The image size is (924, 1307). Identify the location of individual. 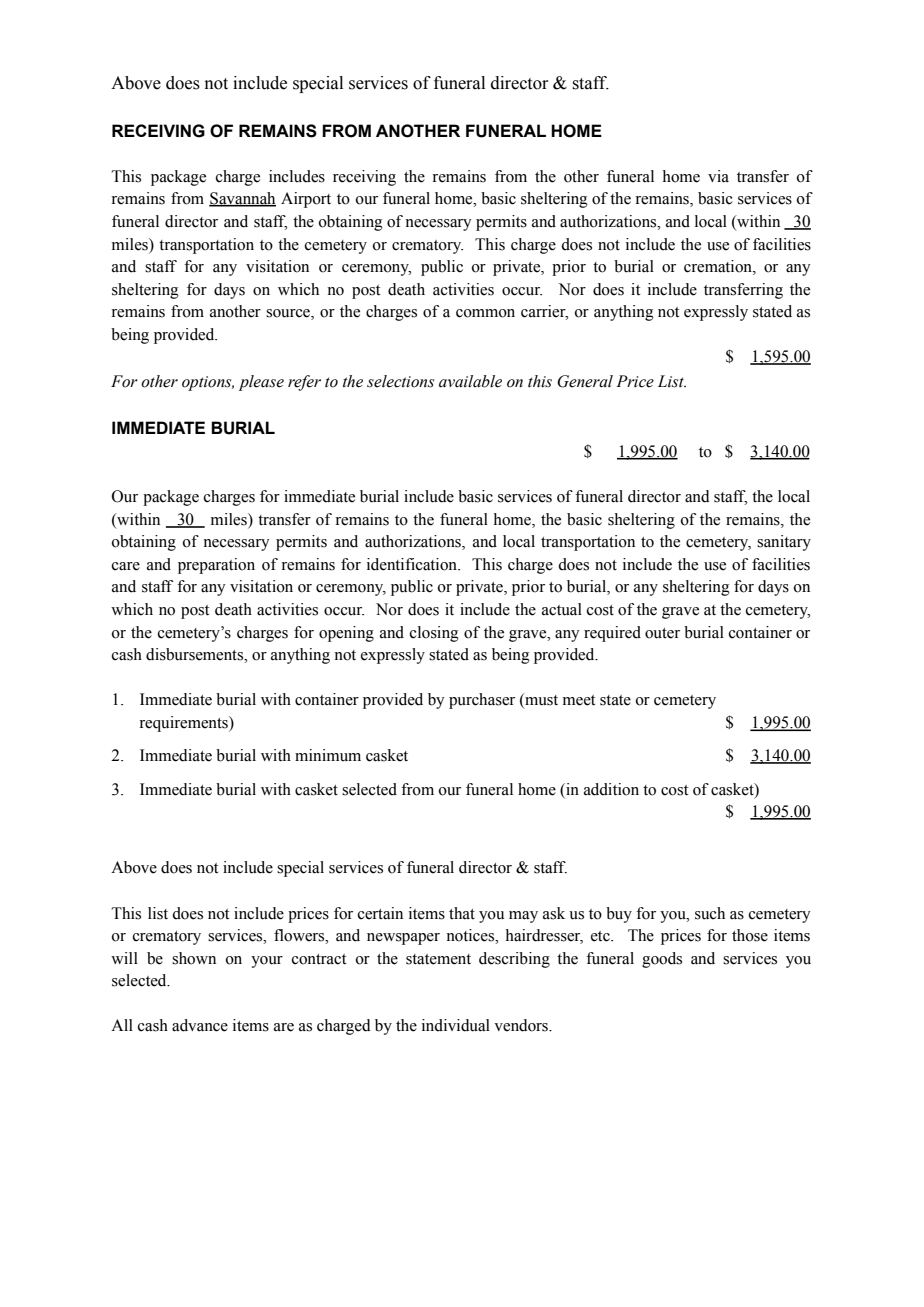
(456, 1025).
